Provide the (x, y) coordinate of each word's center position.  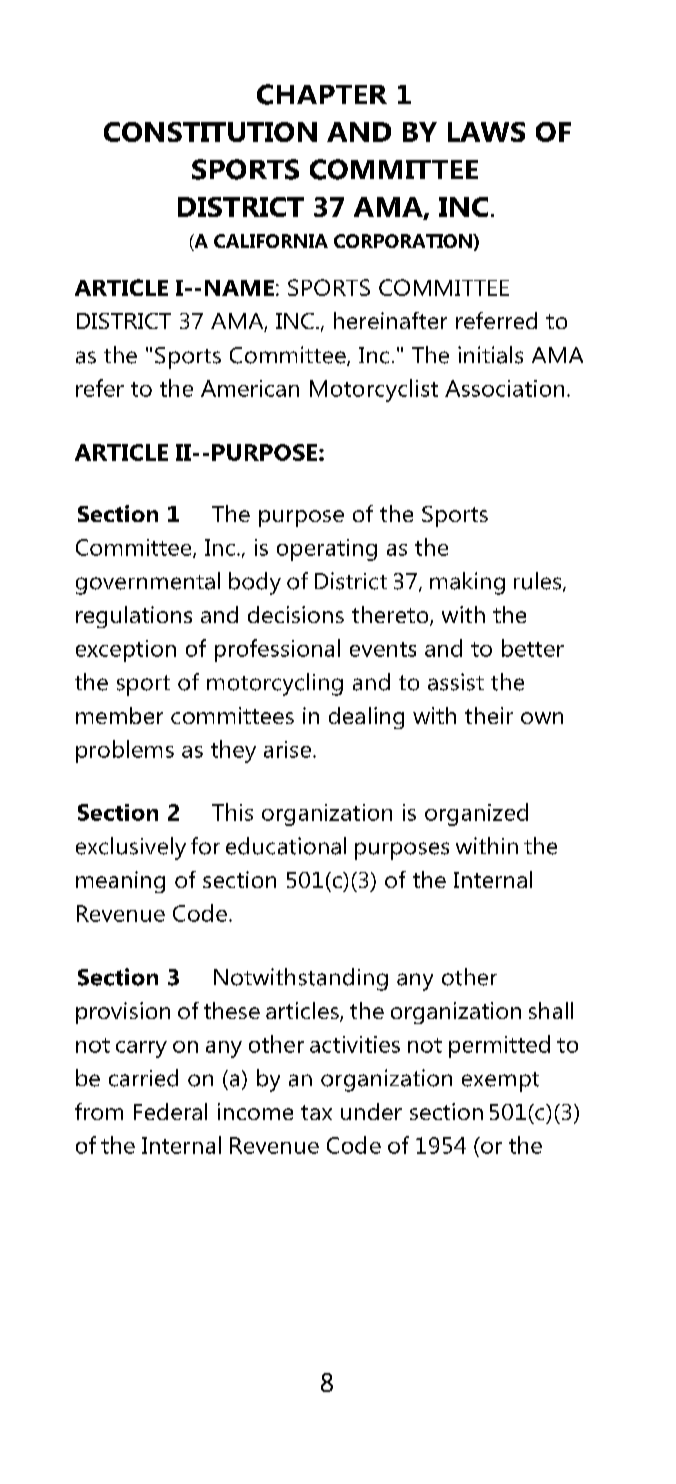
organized (476, 814)
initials (490, 355)
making (467, 583)
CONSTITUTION (210, 132)
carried (143, 1078)
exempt (500, 1082)
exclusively (131, 848)
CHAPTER (322, 94)
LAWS (486, 132)
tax (316, 1112)
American (250, 388)
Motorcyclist (374, 390)
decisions (296, 614)
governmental (148, 583)
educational (286, 846)
